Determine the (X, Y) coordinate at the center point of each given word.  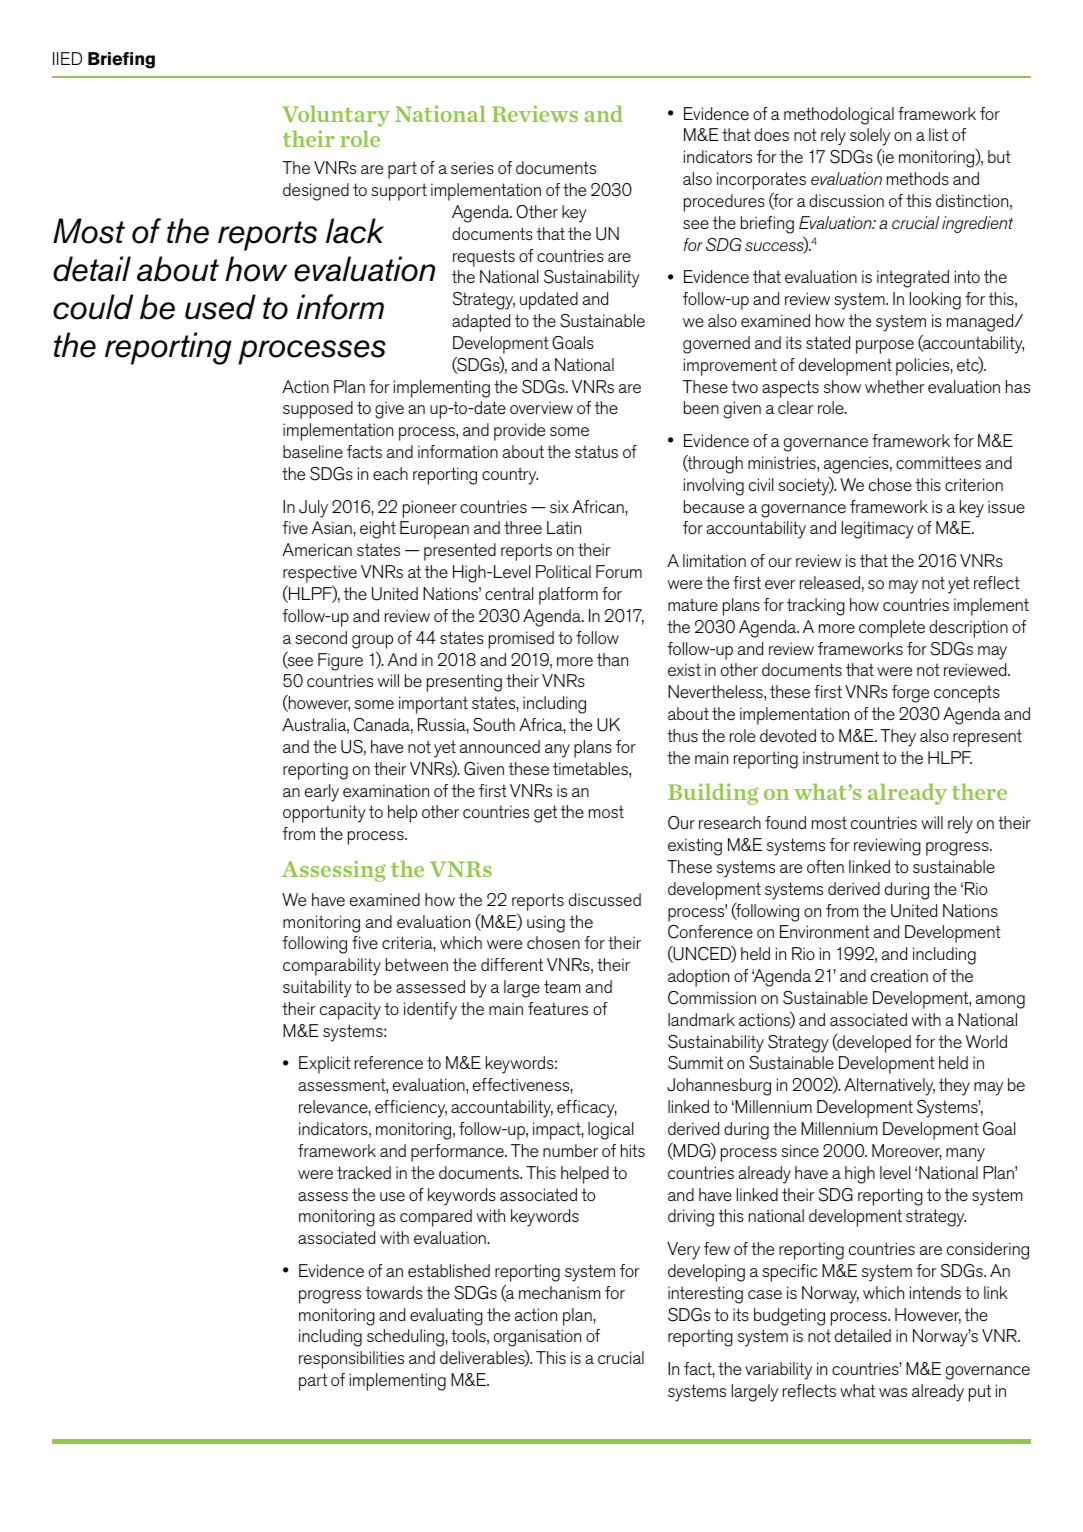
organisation (537, 1338)
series (472, 167)
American (317, 549)
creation (899, 975)
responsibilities (351, 1360)
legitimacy (878, 530)
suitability (317, 989)
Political (563, 571)
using (546, 924)
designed (316, 192)
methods (918, 178)
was (893, 1392)
